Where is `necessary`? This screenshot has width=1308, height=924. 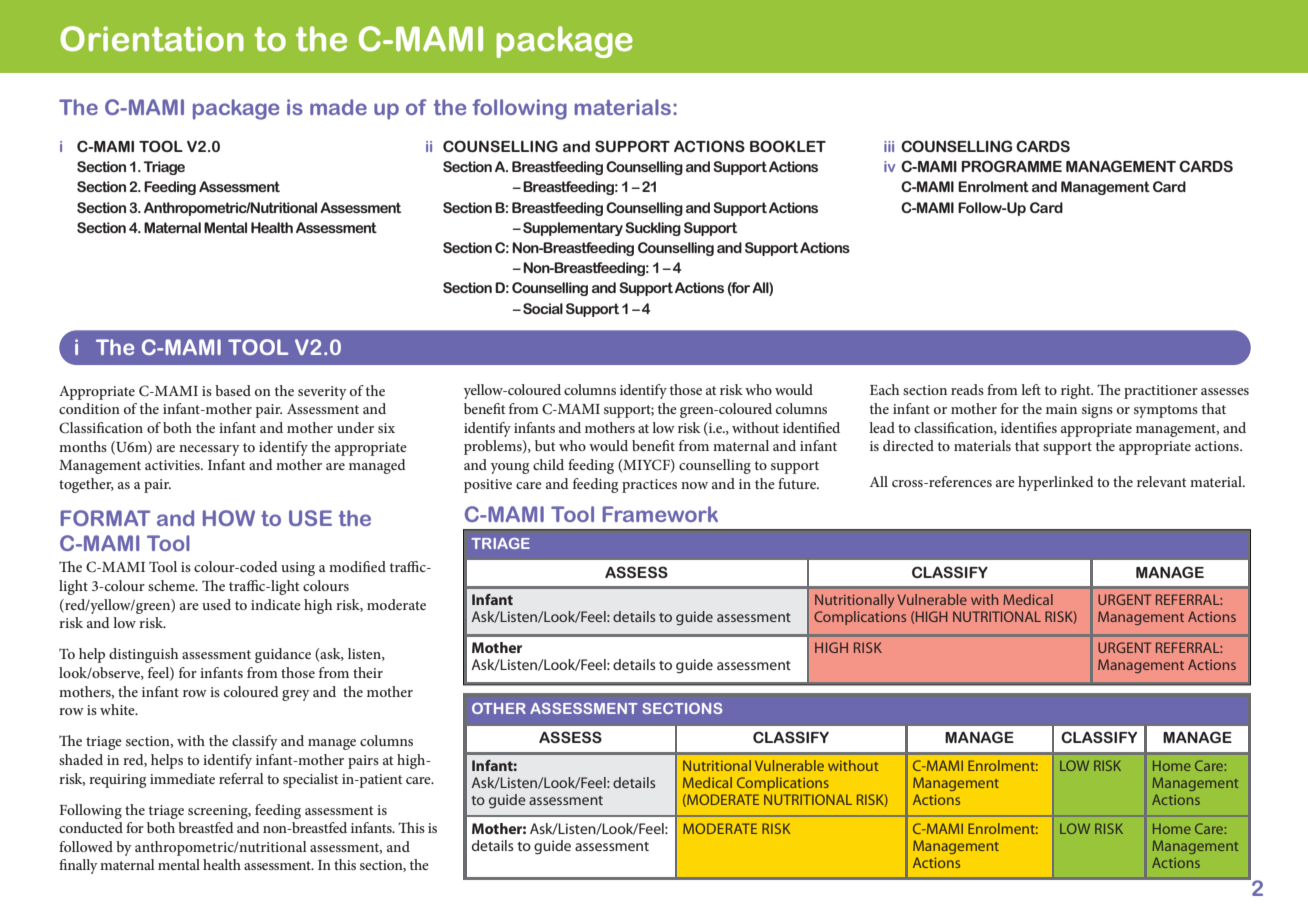
necessary is located at coordinates (209, 450).
